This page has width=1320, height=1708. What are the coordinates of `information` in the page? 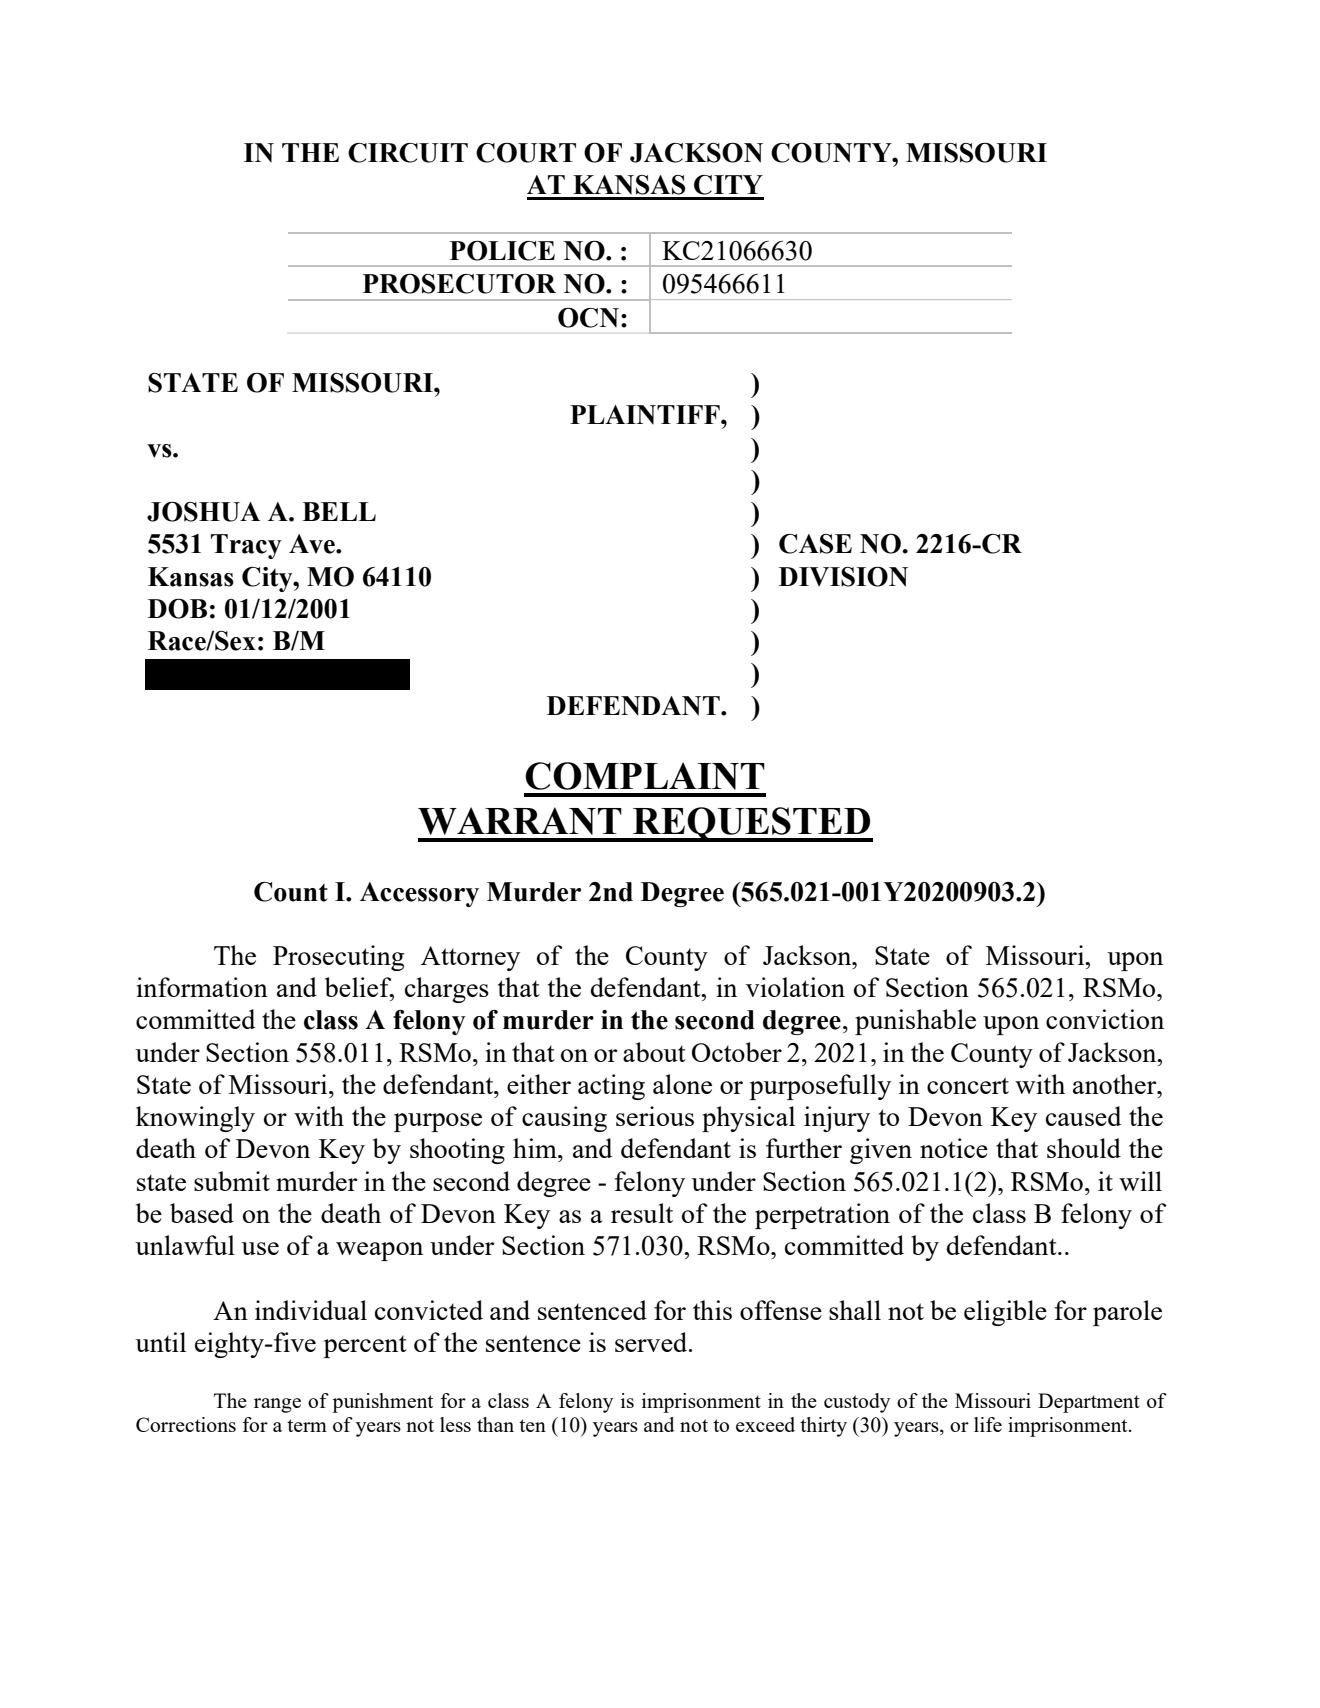 It's located at (202, 987).
